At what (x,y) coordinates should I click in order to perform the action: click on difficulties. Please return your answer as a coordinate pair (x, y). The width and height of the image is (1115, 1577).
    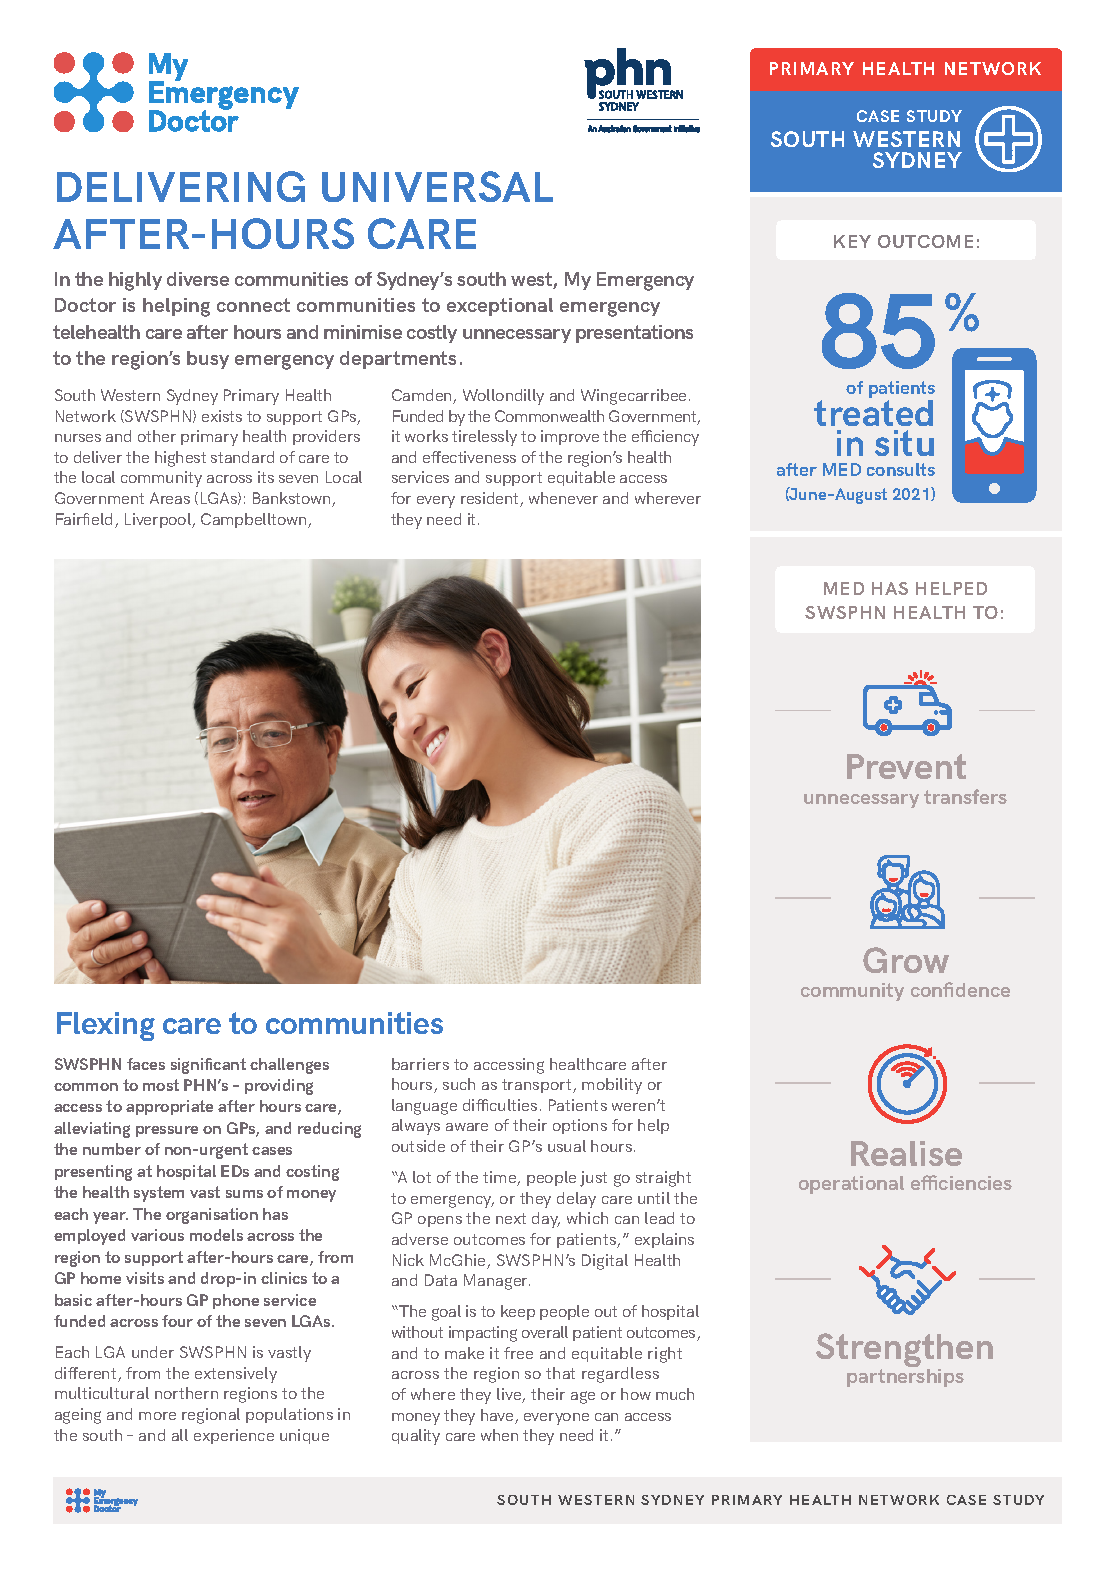
    Looking at the image, I should click on (500, 1105).
